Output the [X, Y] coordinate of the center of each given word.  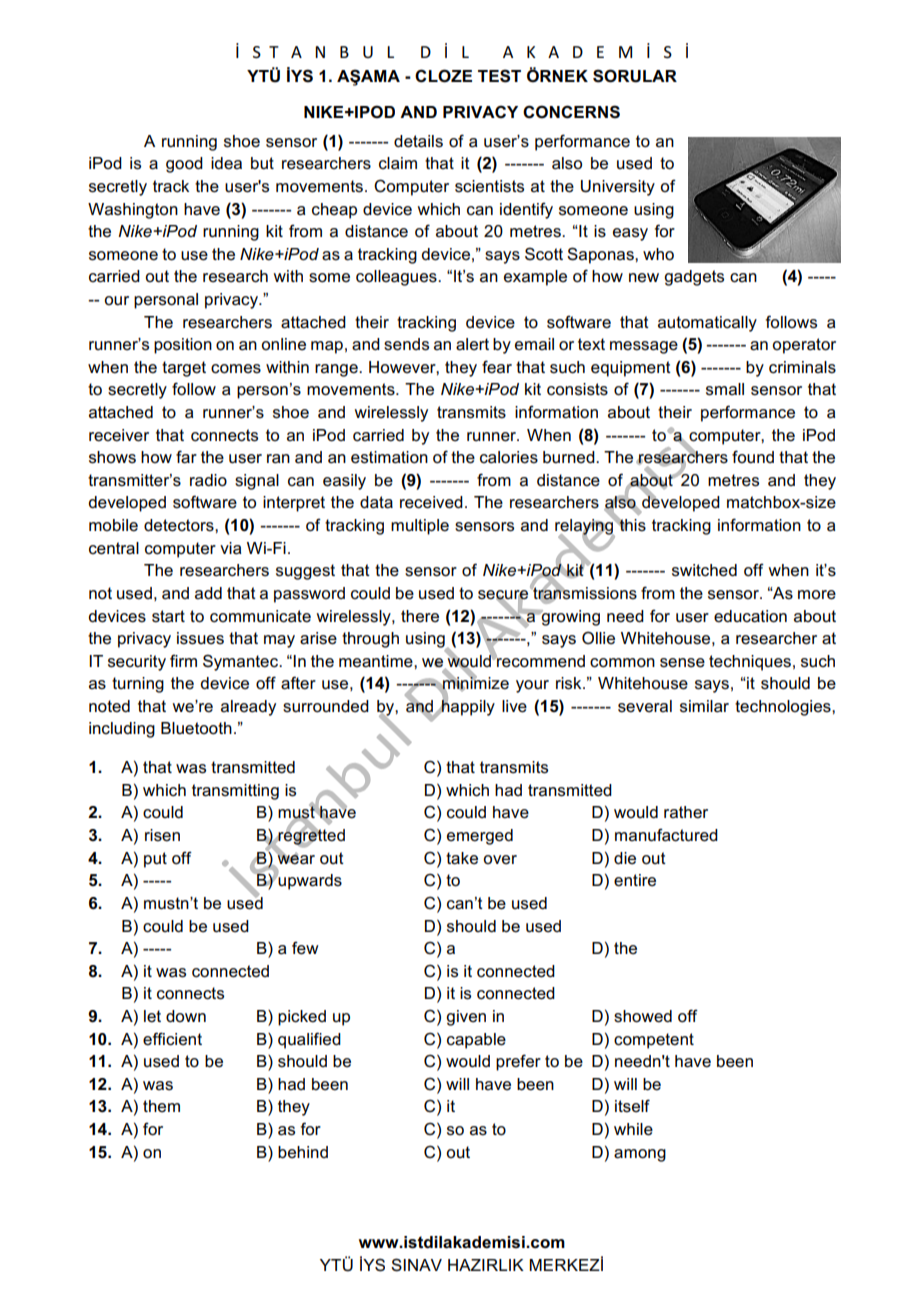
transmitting [235, 792]
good [184, 165]
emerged [480, 837]
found [753, 457]
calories [509, 457]
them [161, 1106]
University [618, 188]
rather [686, 812]
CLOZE [443, 76]
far [186, 457]
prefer [518, 1062]
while [633, 1129]
